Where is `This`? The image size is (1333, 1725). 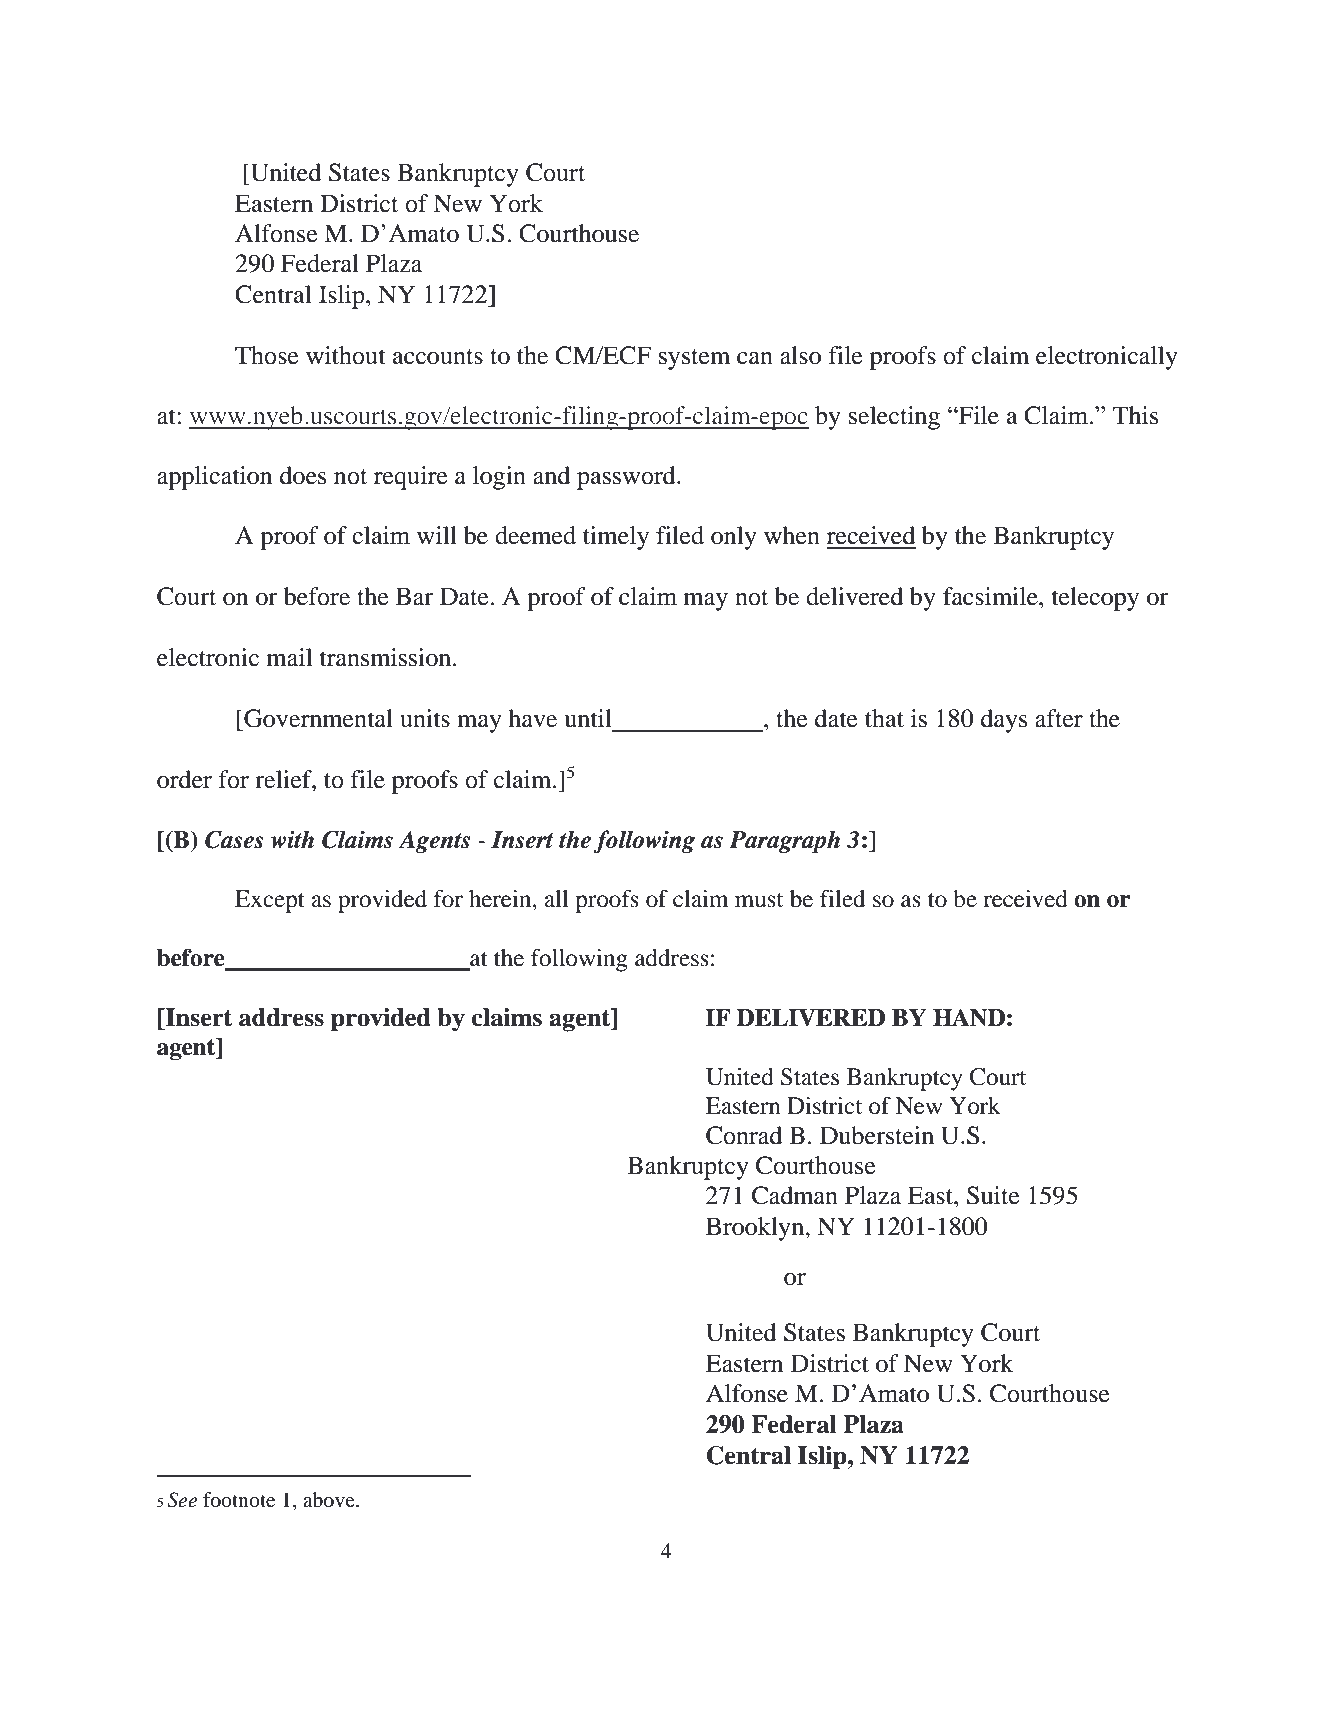
This is located at coordinates (1135, 415).
